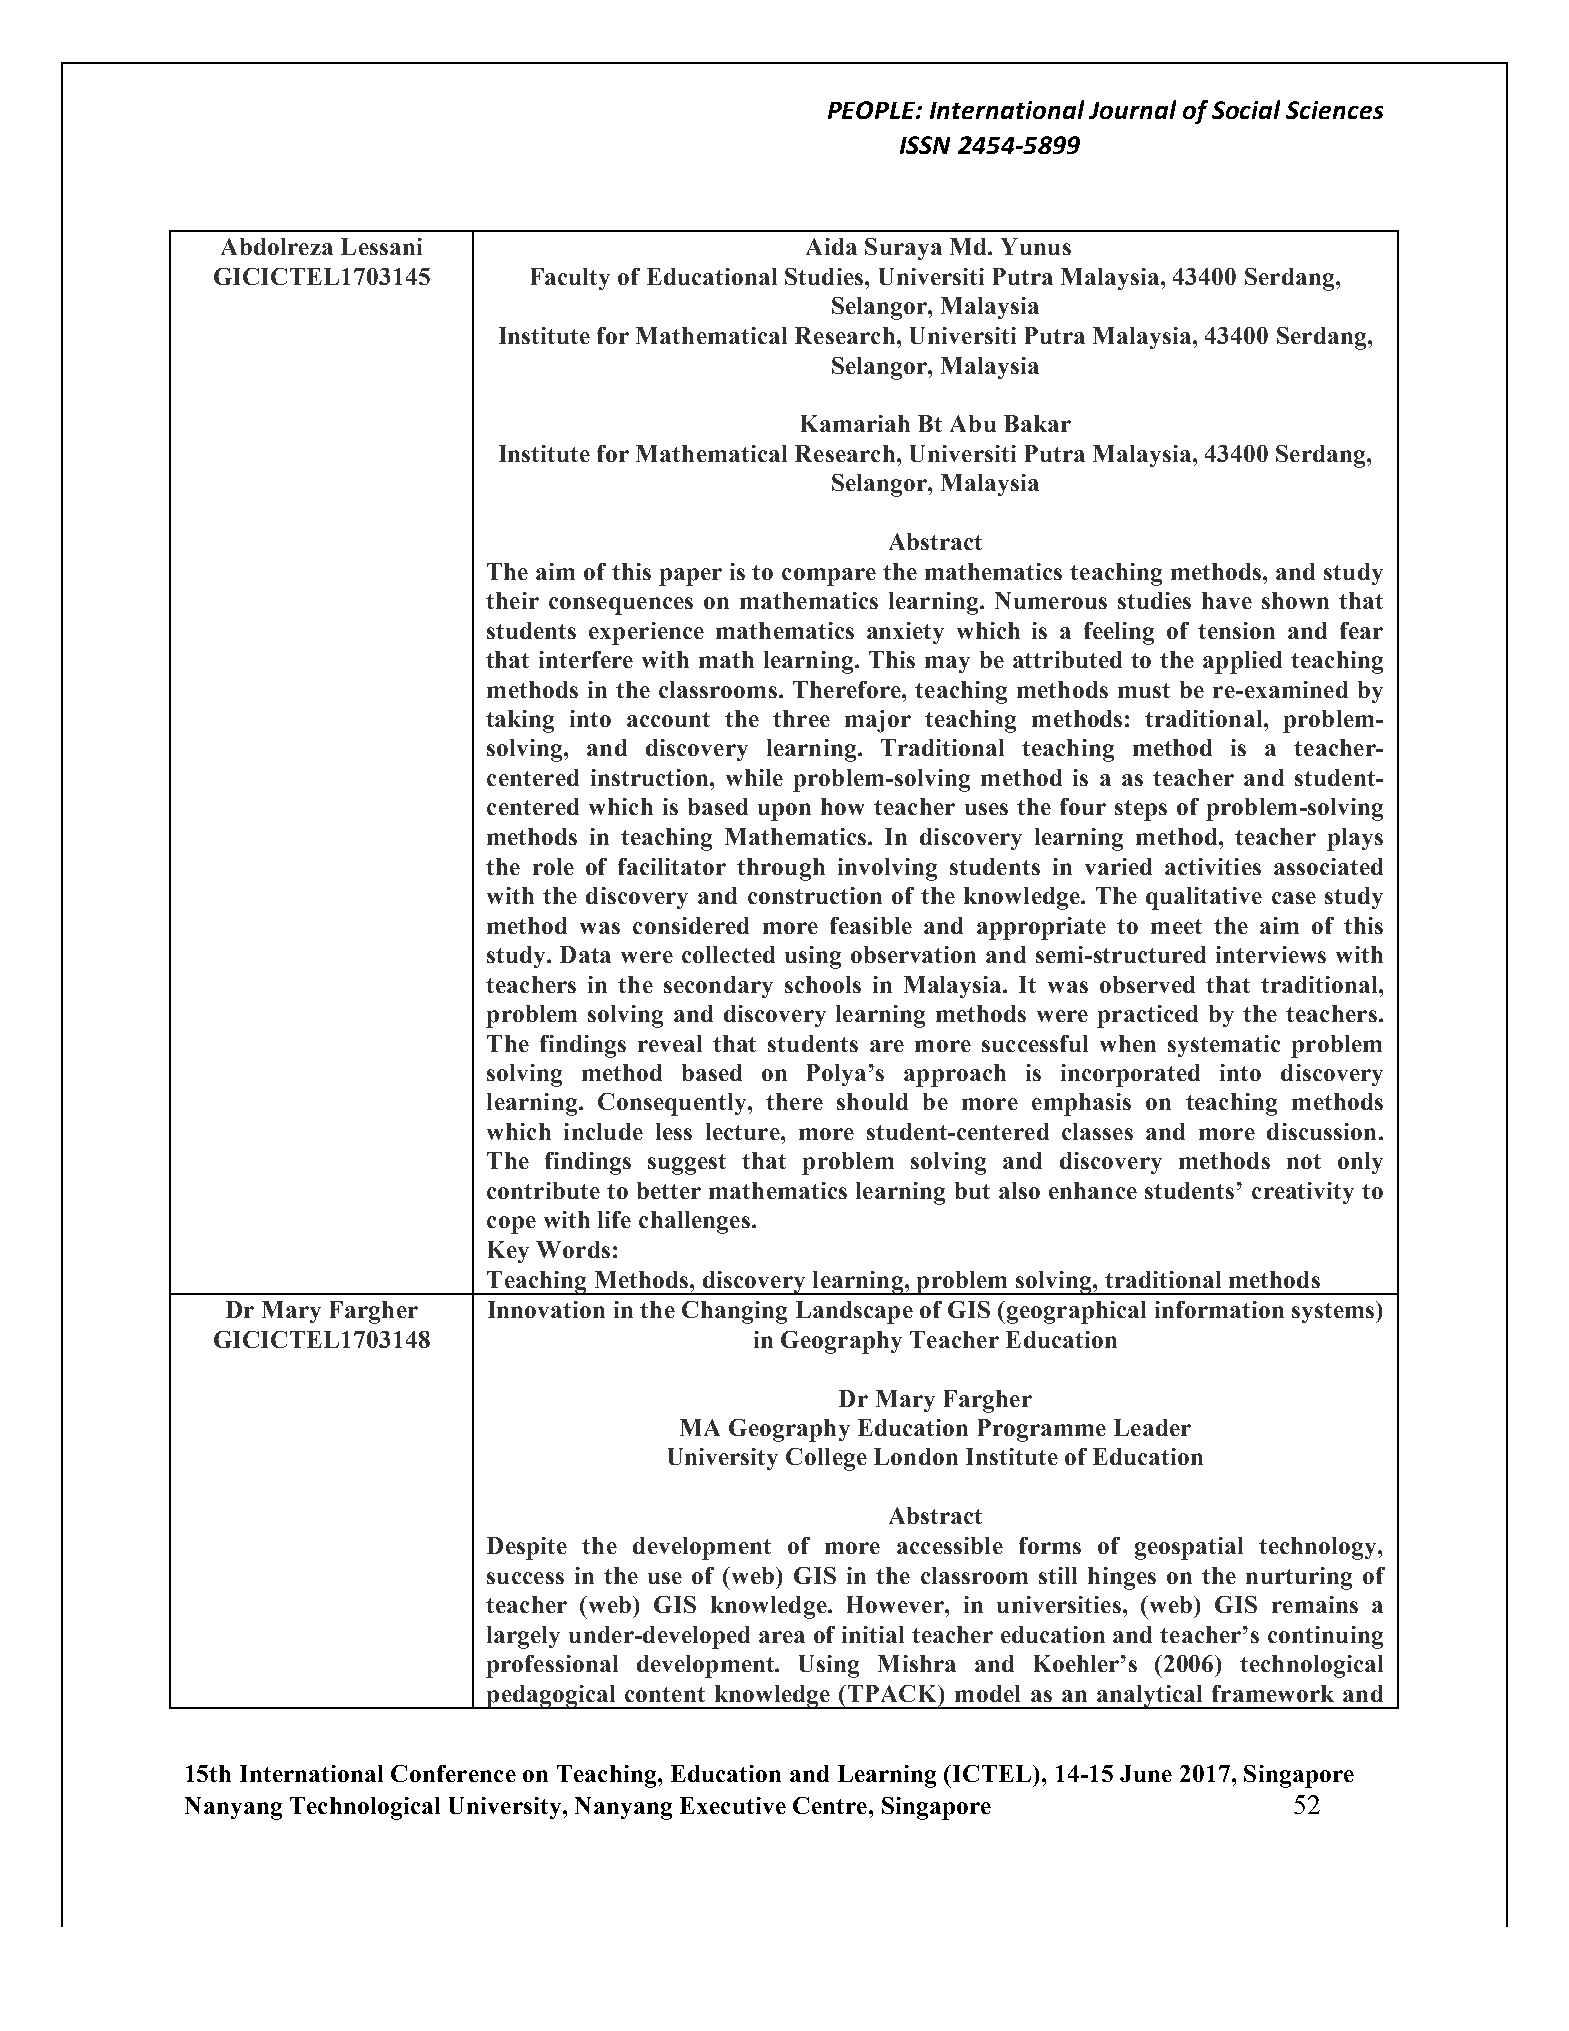  I want to click on Faculty, so click(570, 279).
